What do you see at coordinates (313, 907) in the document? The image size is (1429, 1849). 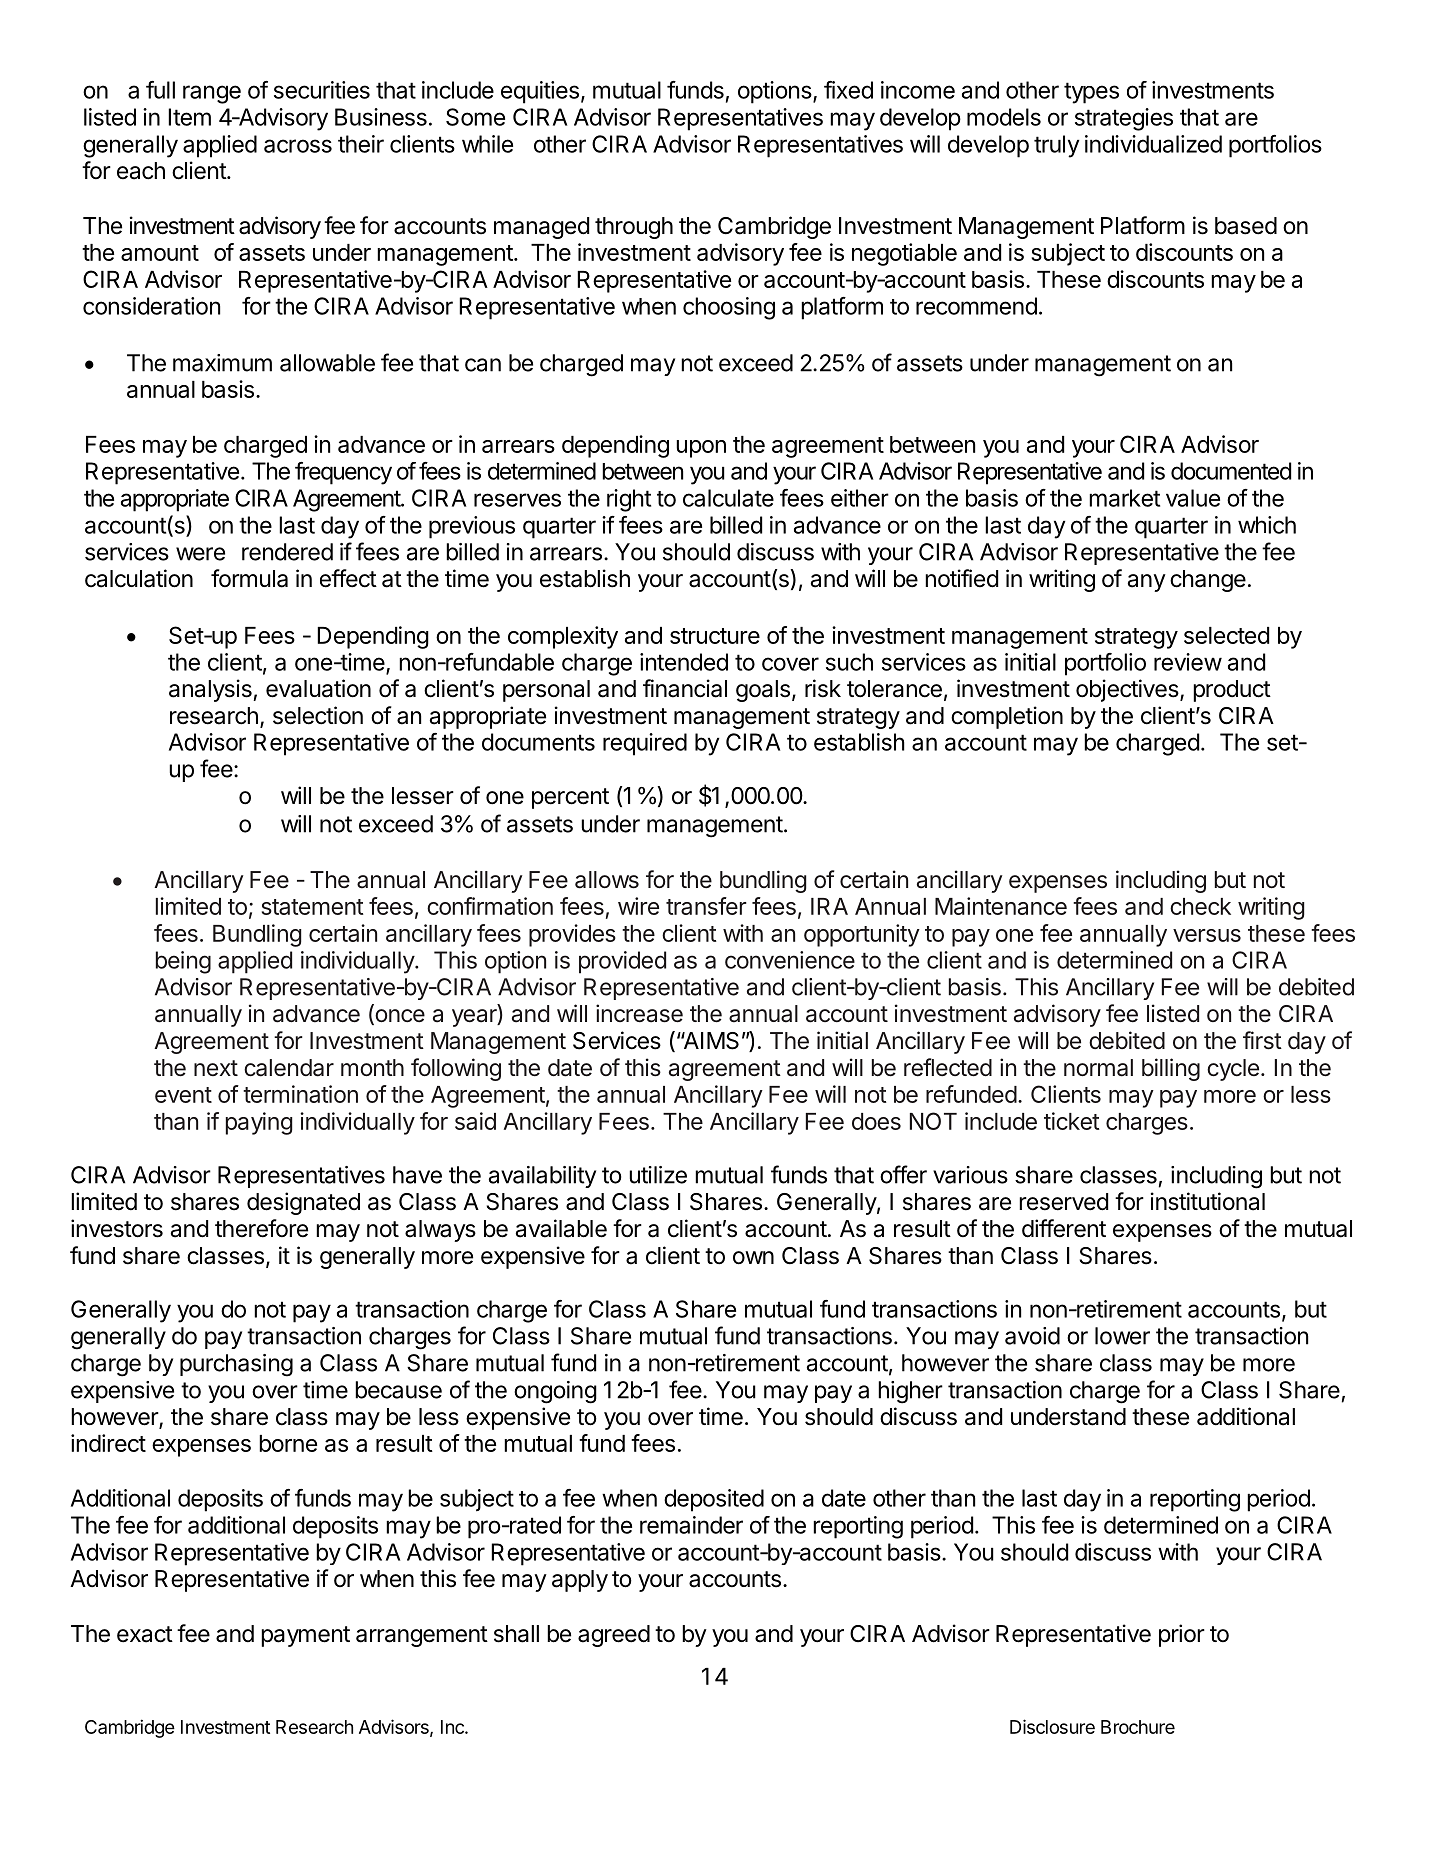 I see `statement` at bounding box center [313, 907].
